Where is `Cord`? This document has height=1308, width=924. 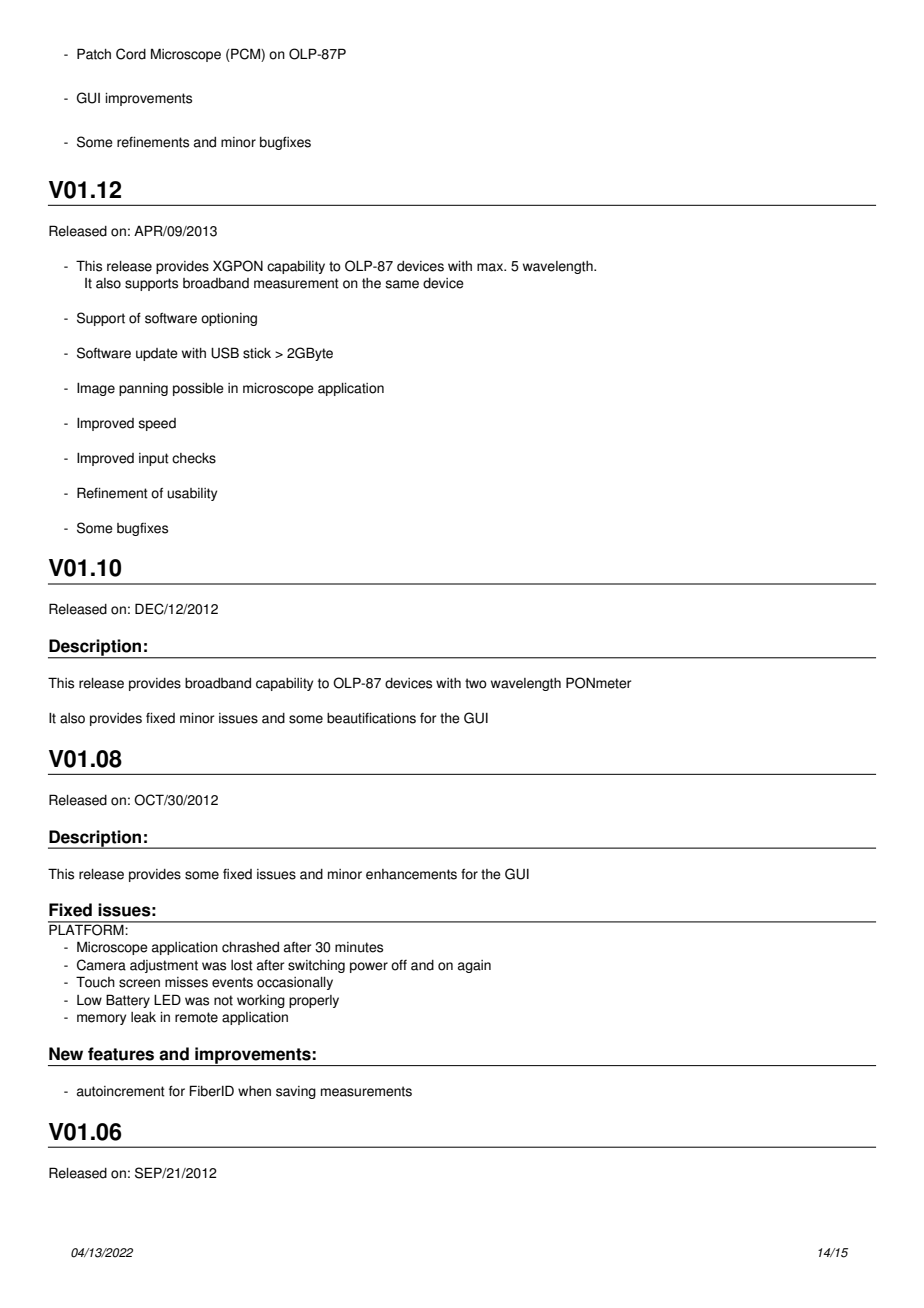 Cord is located at coordinates (131, 54).
